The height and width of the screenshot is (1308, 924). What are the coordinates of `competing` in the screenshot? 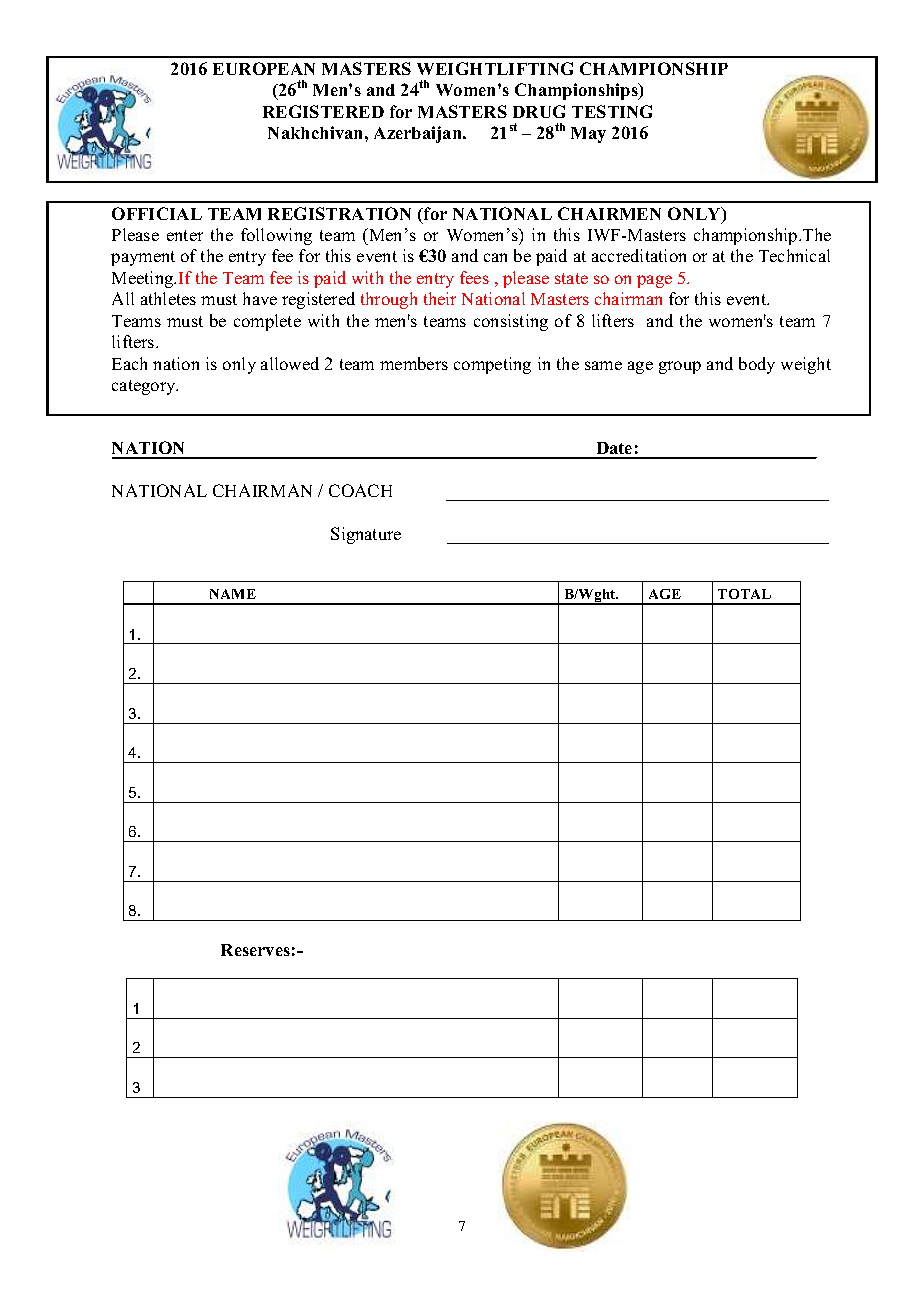 It's located at (492, 365).
